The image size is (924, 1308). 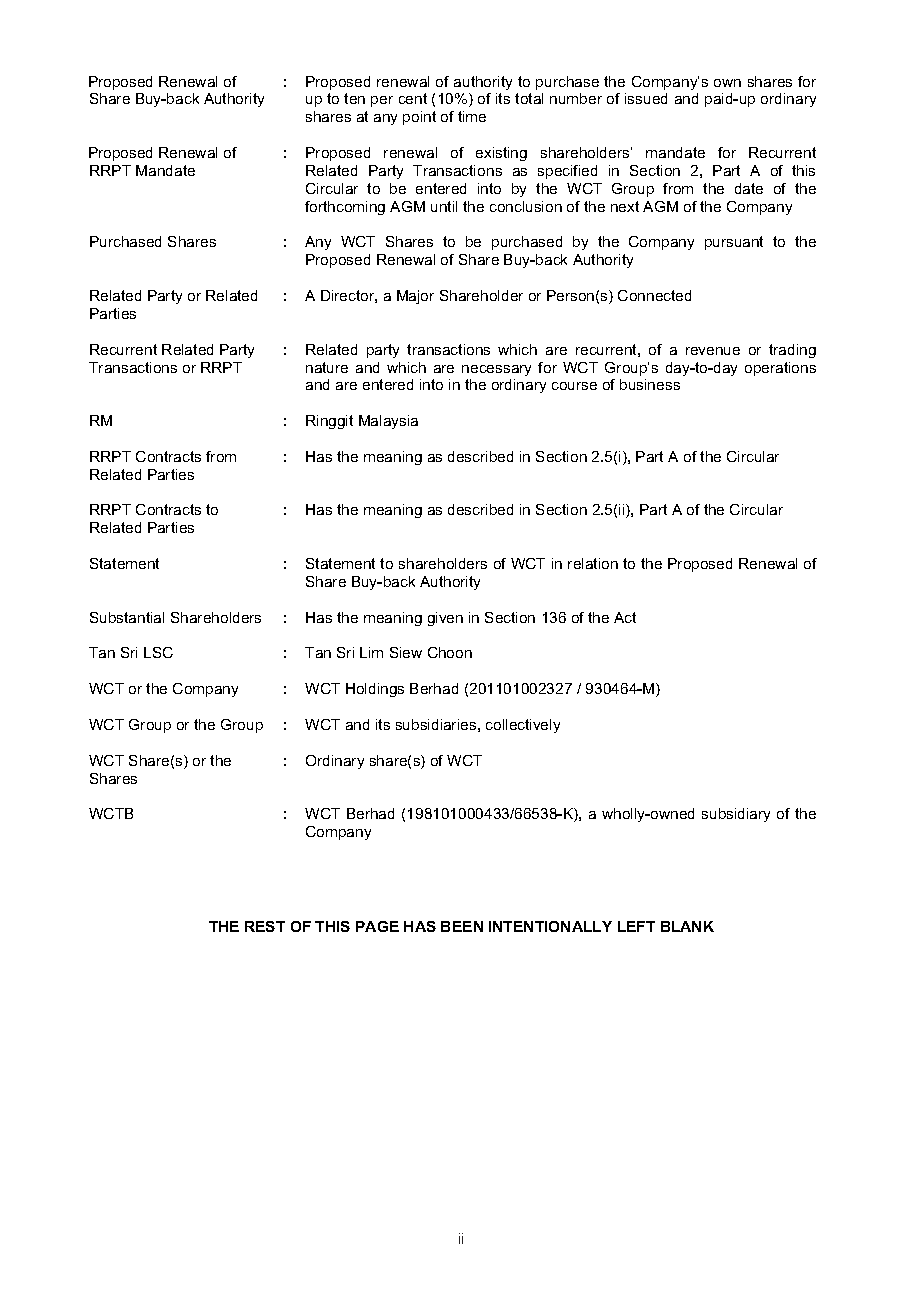 What do you see at coordinates (388, 422) in the page?
I see `Malaysia` at bounding box center [388, 422].
